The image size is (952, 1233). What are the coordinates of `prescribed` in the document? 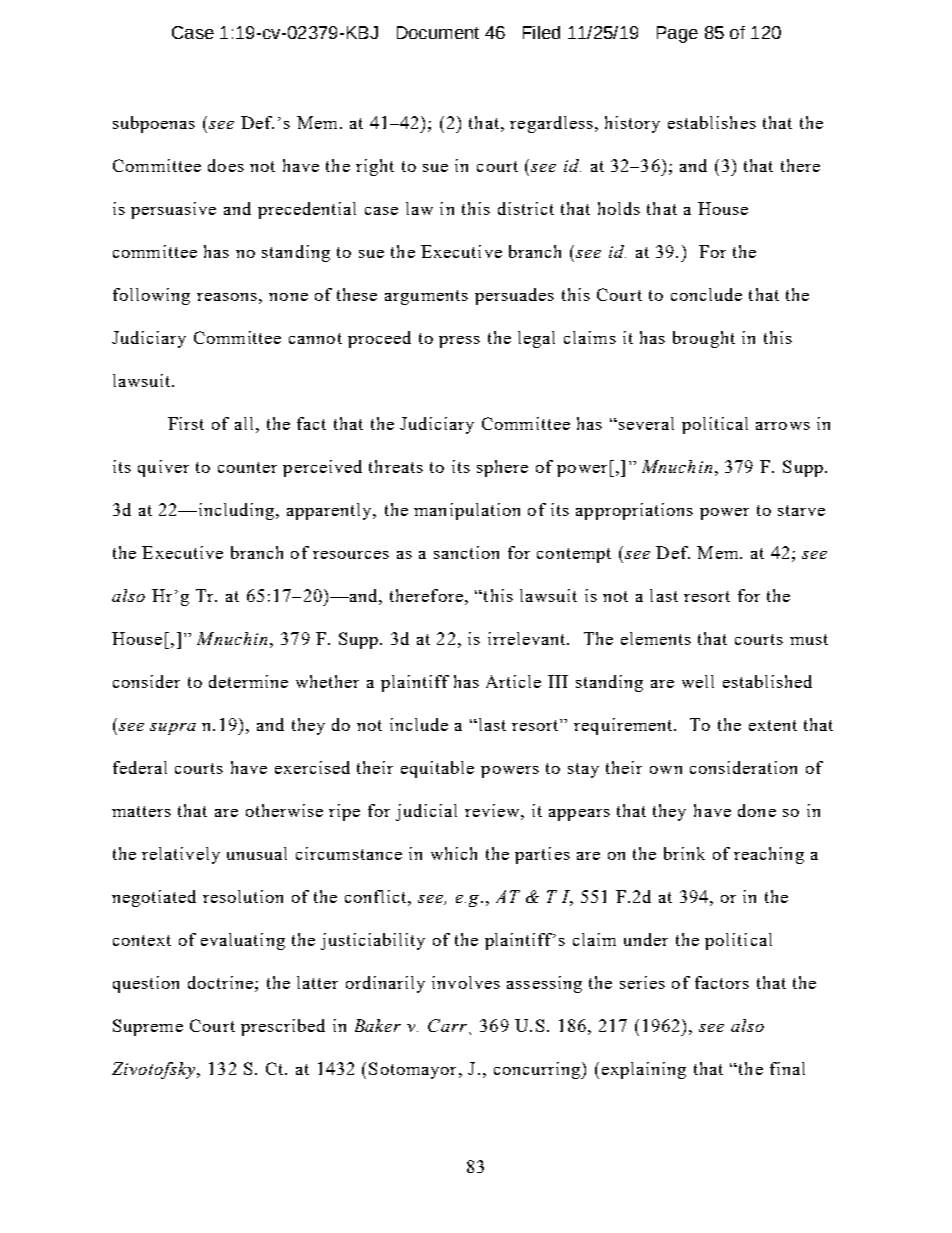 It's located at (283, 1027).
